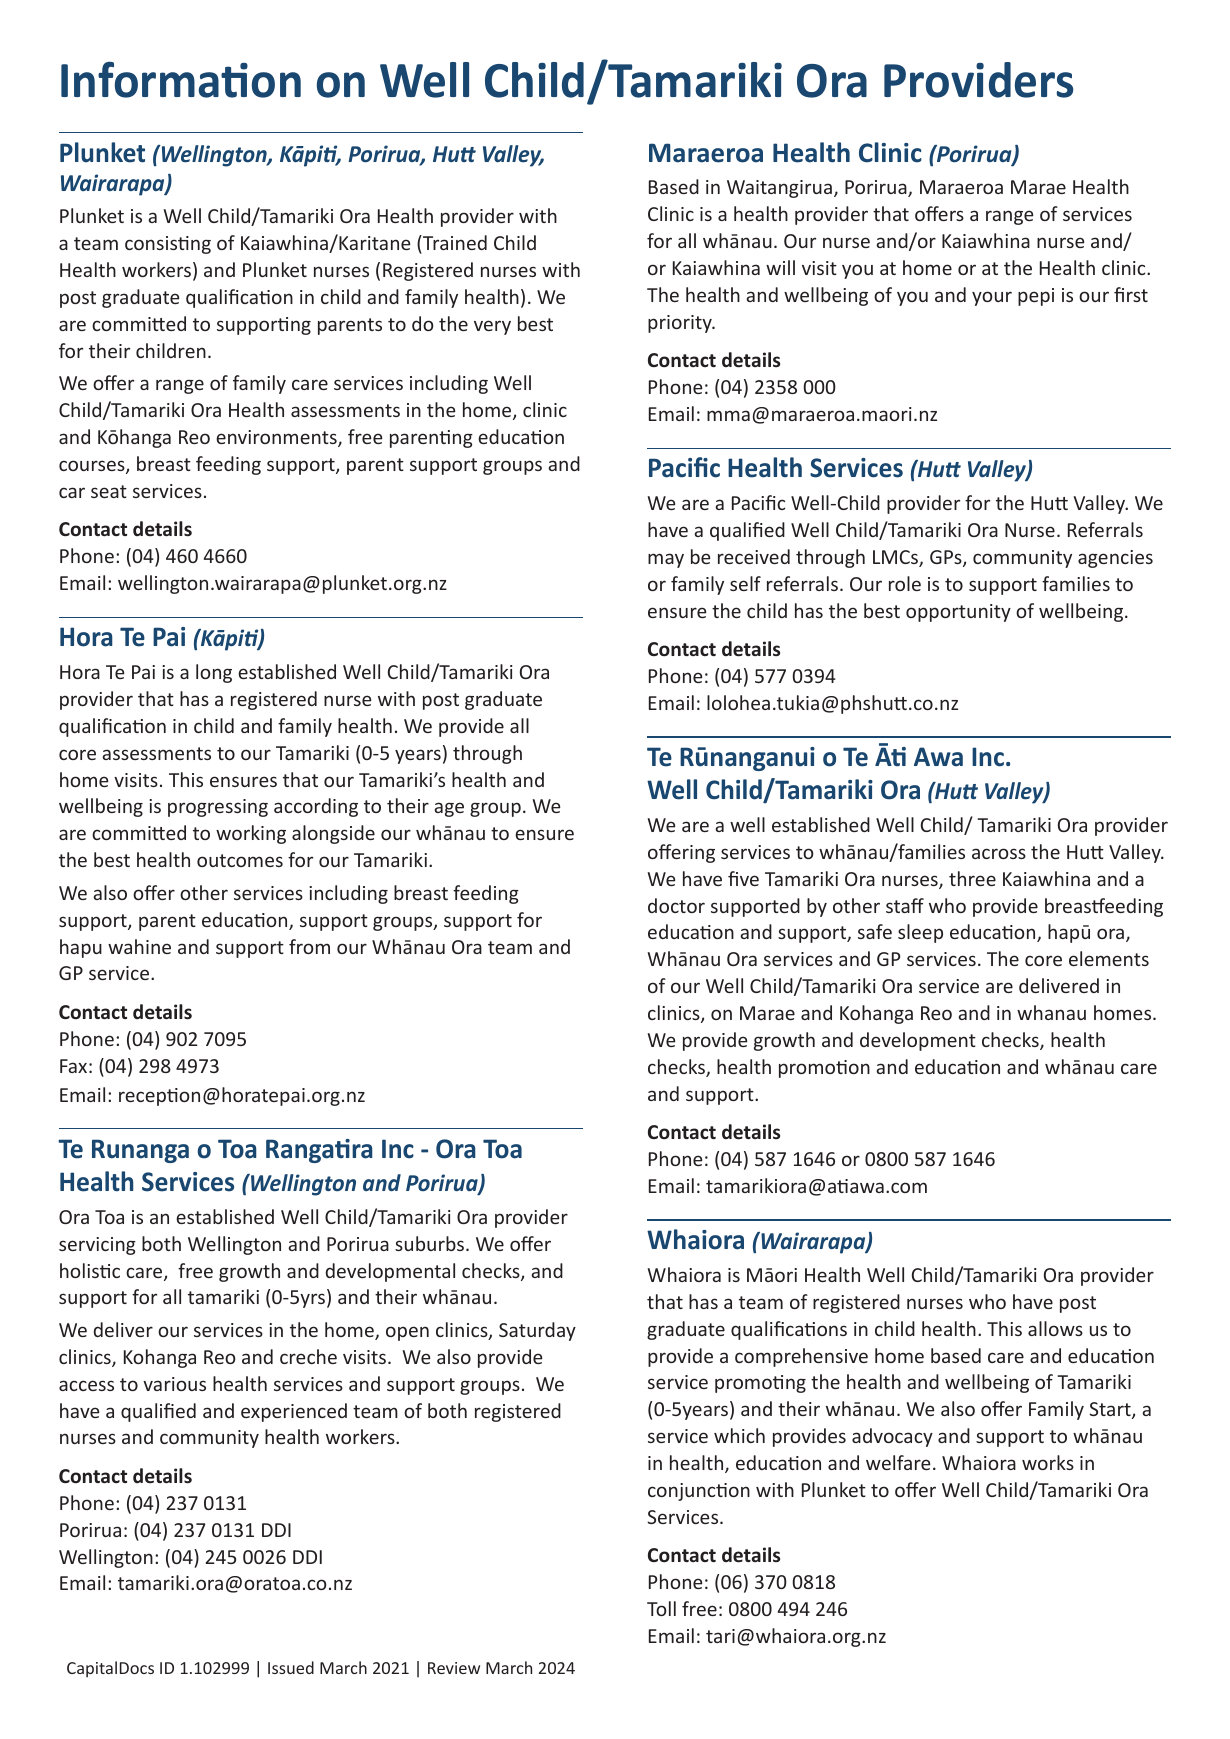  What do you see at coordinates (676, 905) in the document?
I see `doctor` at bounding box center [676, 905].
